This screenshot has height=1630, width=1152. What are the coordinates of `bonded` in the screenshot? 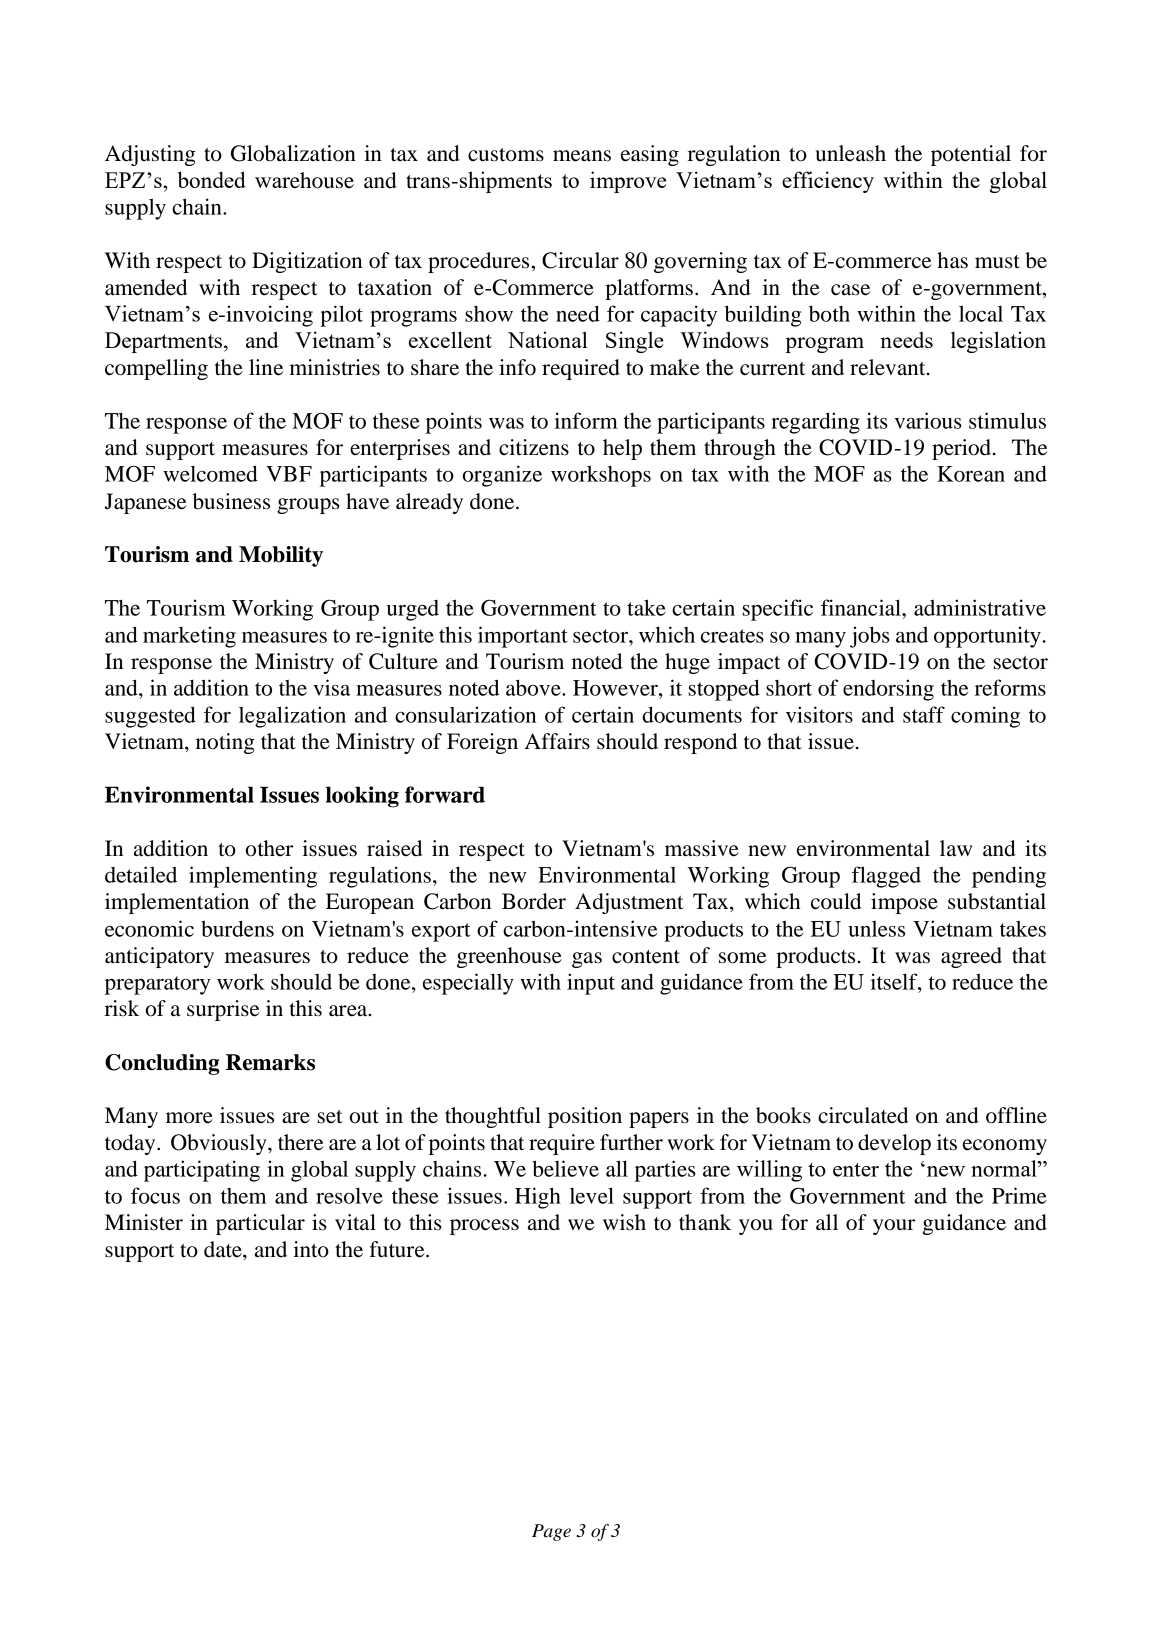 It's located at (212, 179).
